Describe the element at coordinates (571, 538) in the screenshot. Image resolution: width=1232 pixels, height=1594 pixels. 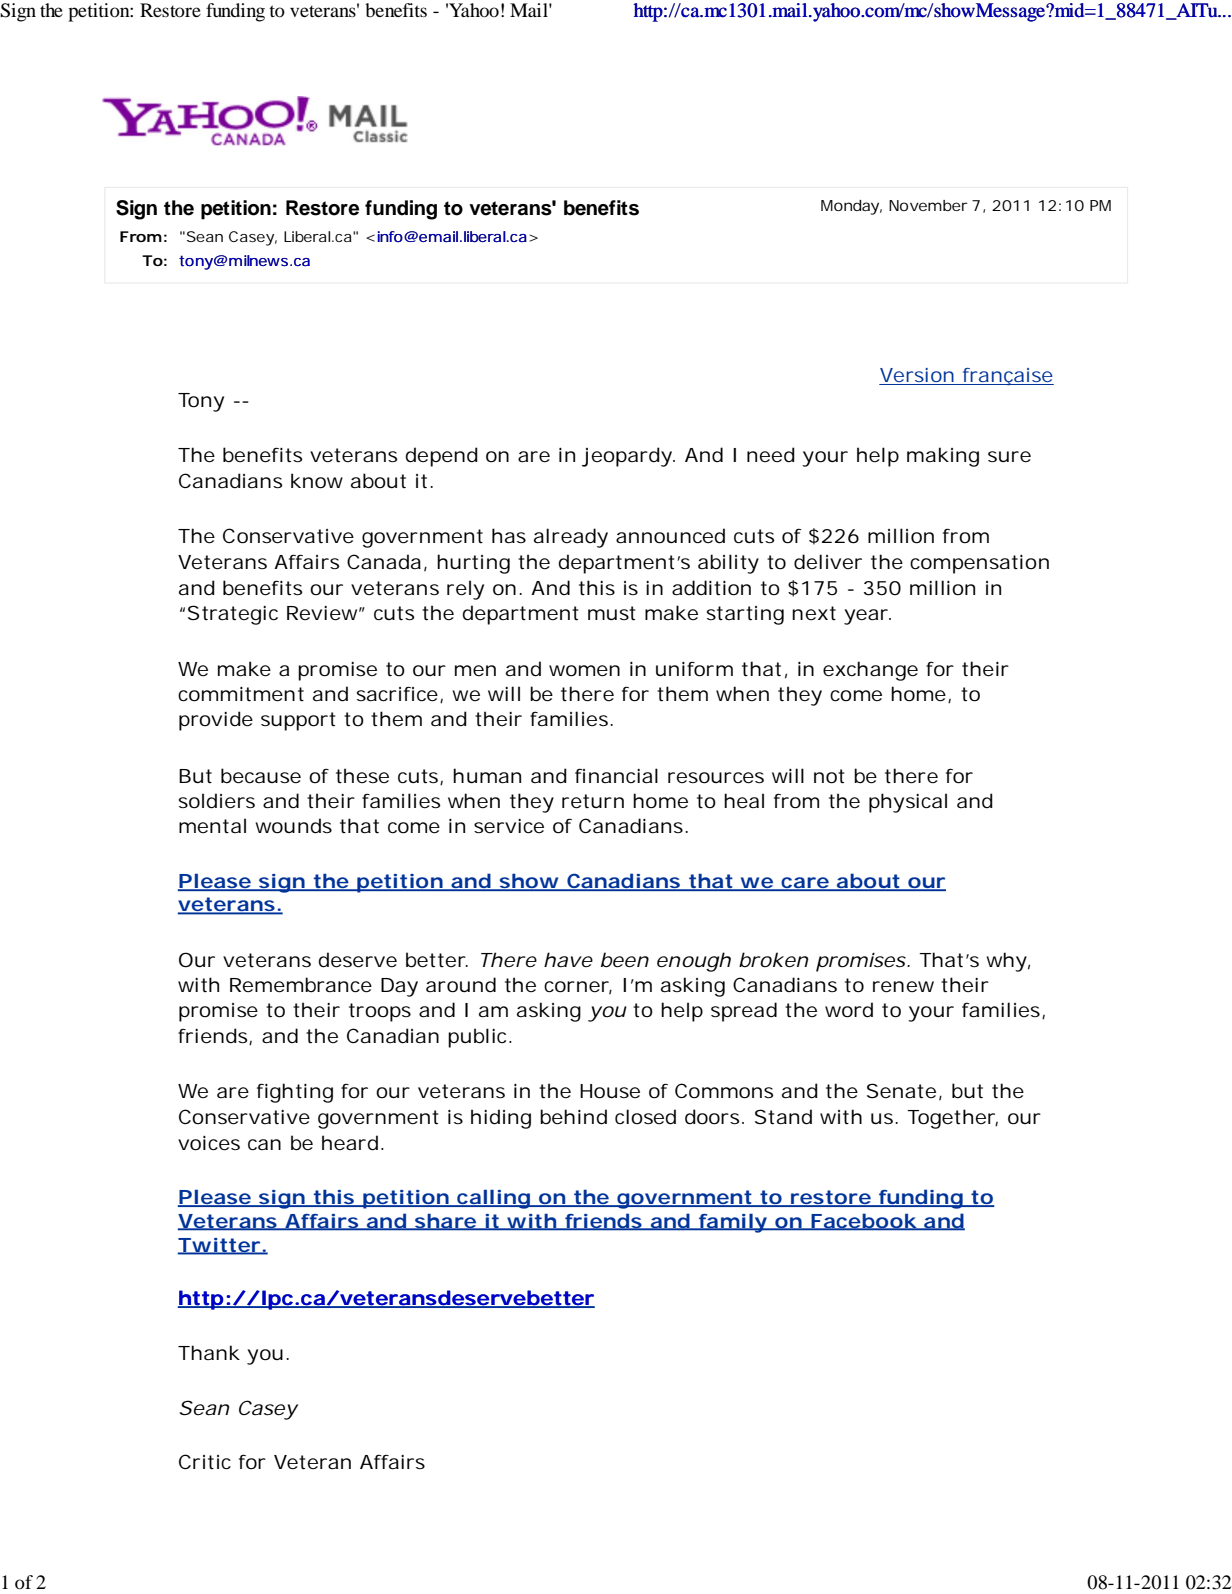
I see `already` at that location.
